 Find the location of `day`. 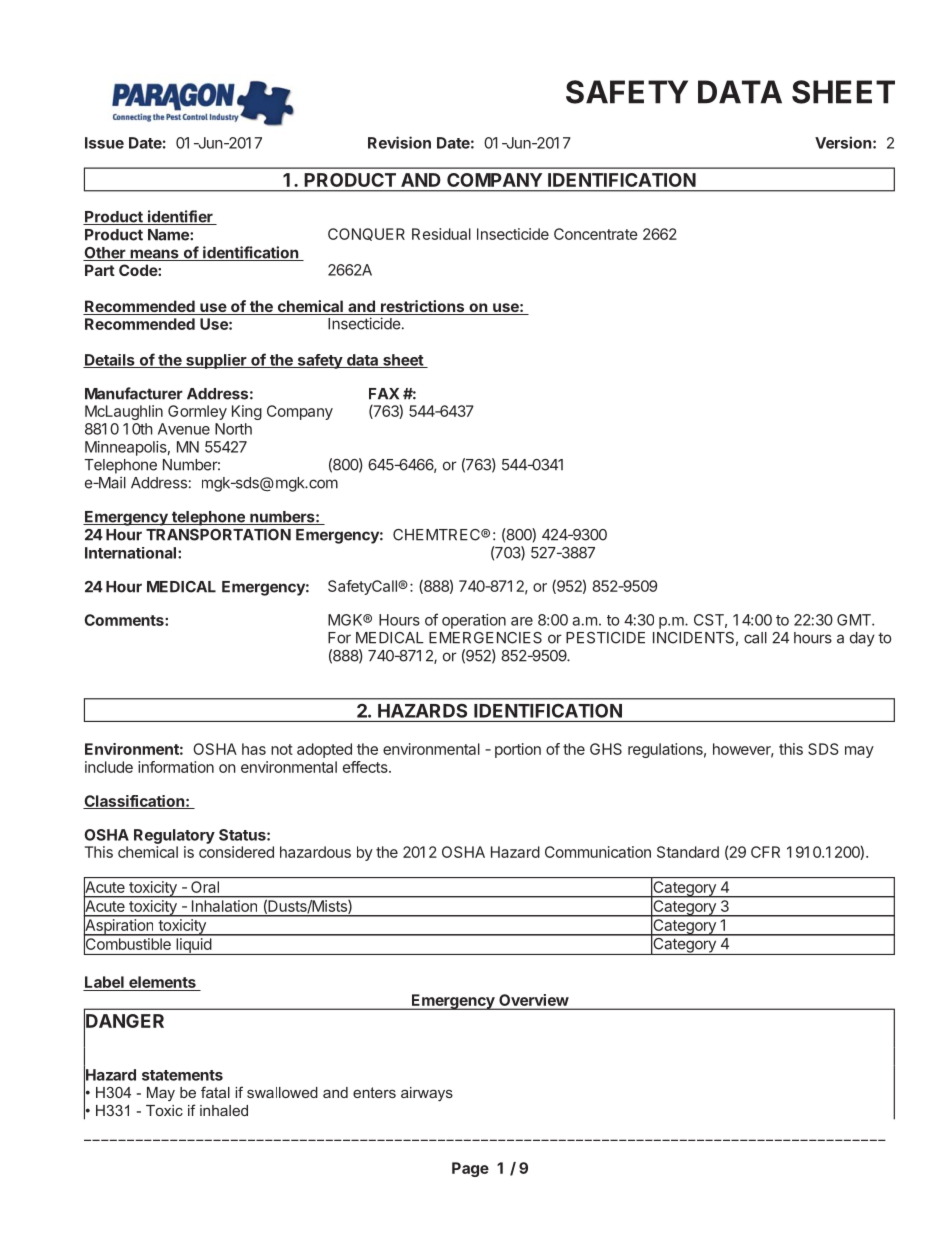

day is located at coordinates (862, 639).
